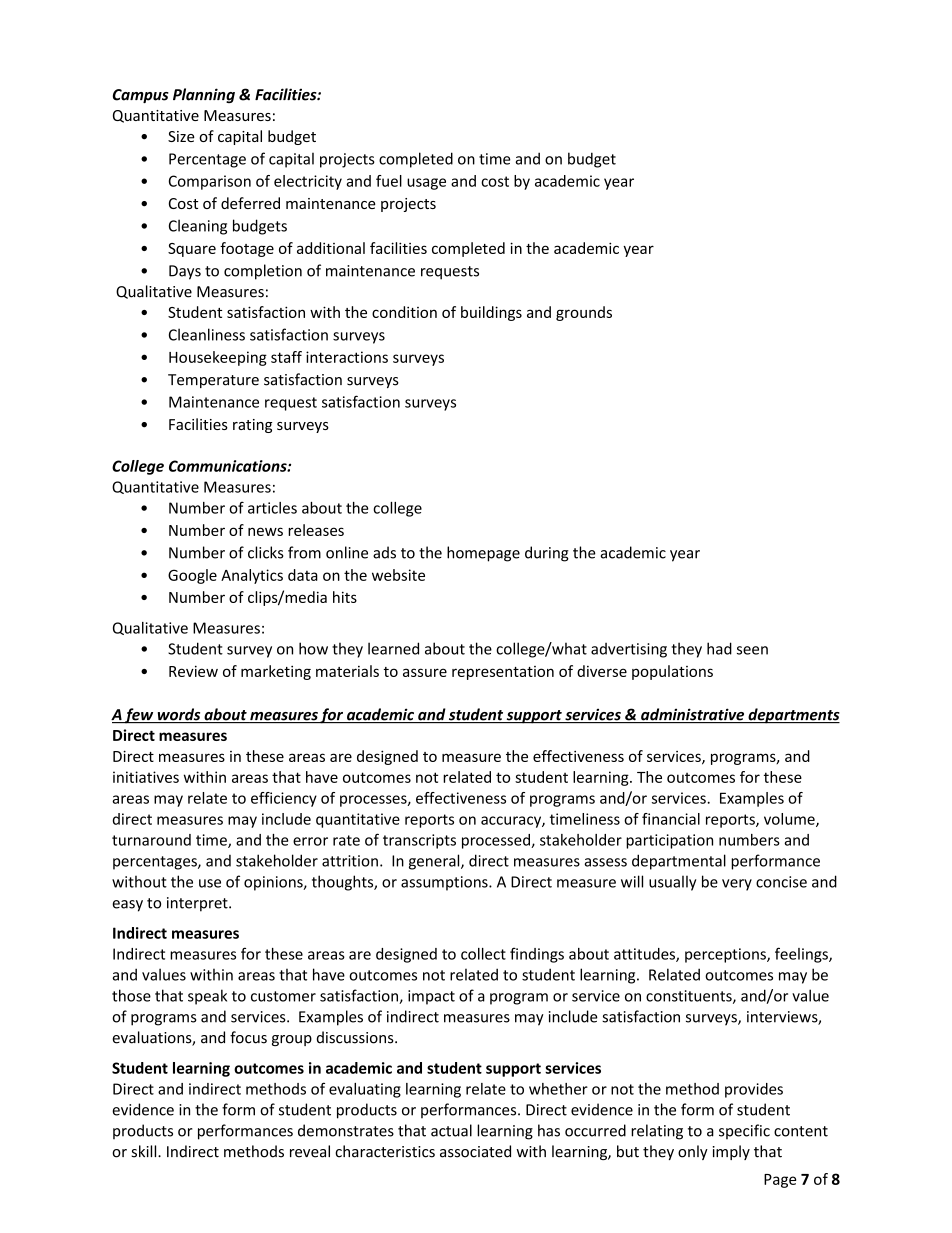  Describe the element at coordinates (719, 648) in the screenshot. I see `had` at that location.
